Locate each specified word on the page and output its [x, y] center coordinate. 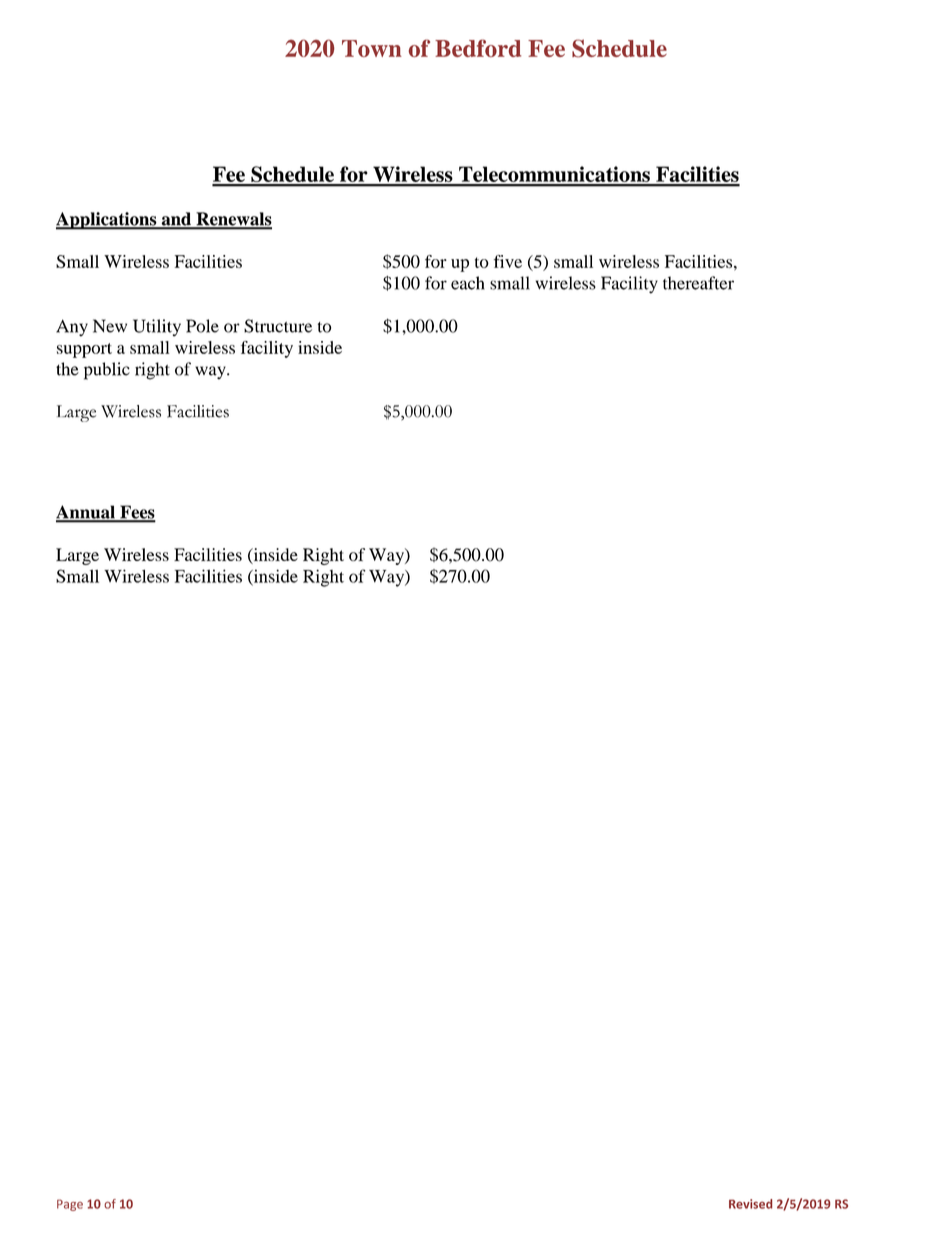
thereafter [698, 283]
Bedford [478, 48]
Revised [750, 1204]
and [176, 220]
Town [372, 48]
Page [70, 1205]
